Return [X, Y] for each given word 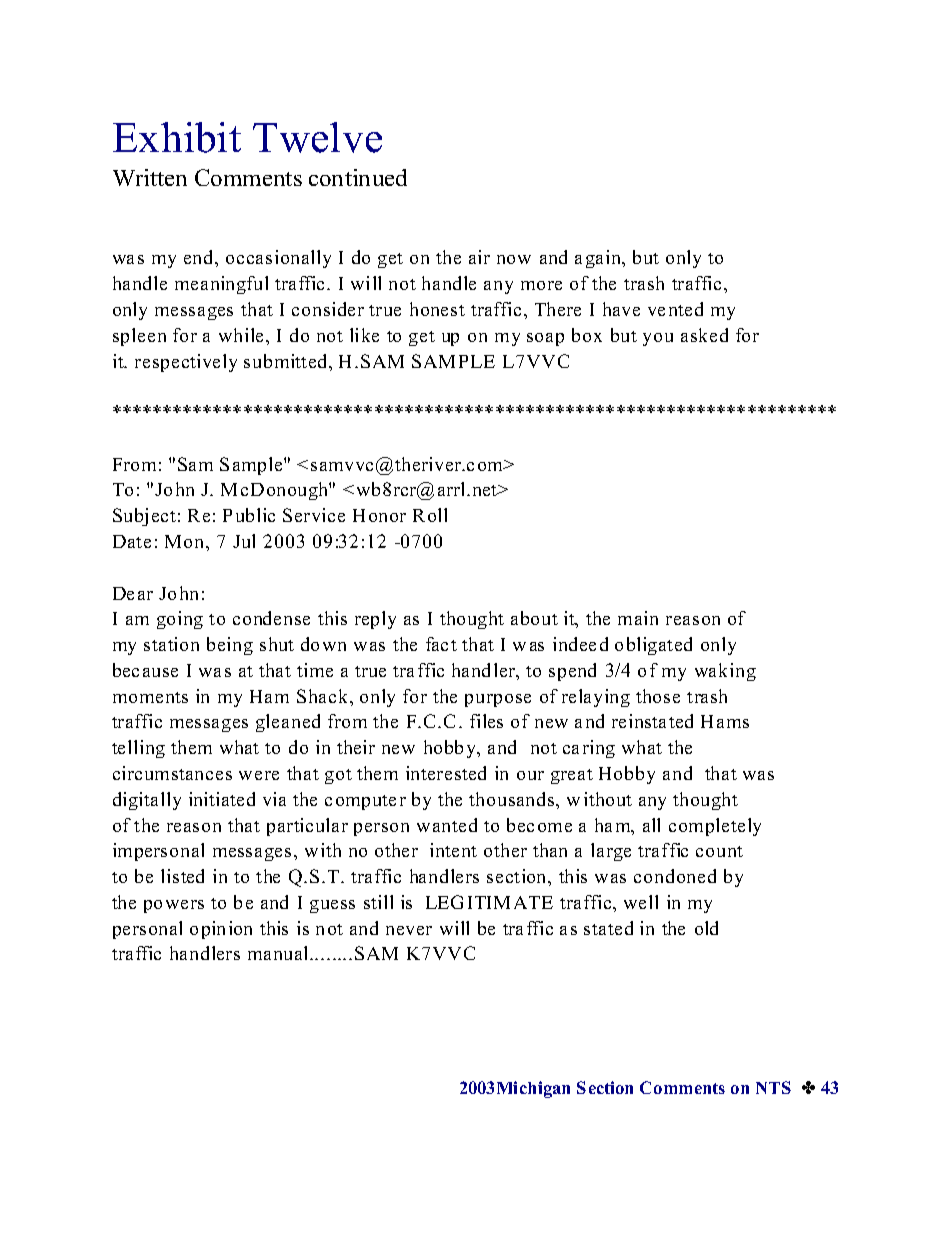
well [641, 902]
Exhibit [177, 137]
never [409, 930]
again [599, 259]
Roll [430, 515]
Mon [186, 541]
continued [358, 177]
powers [174, 906]
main [638, 618]
